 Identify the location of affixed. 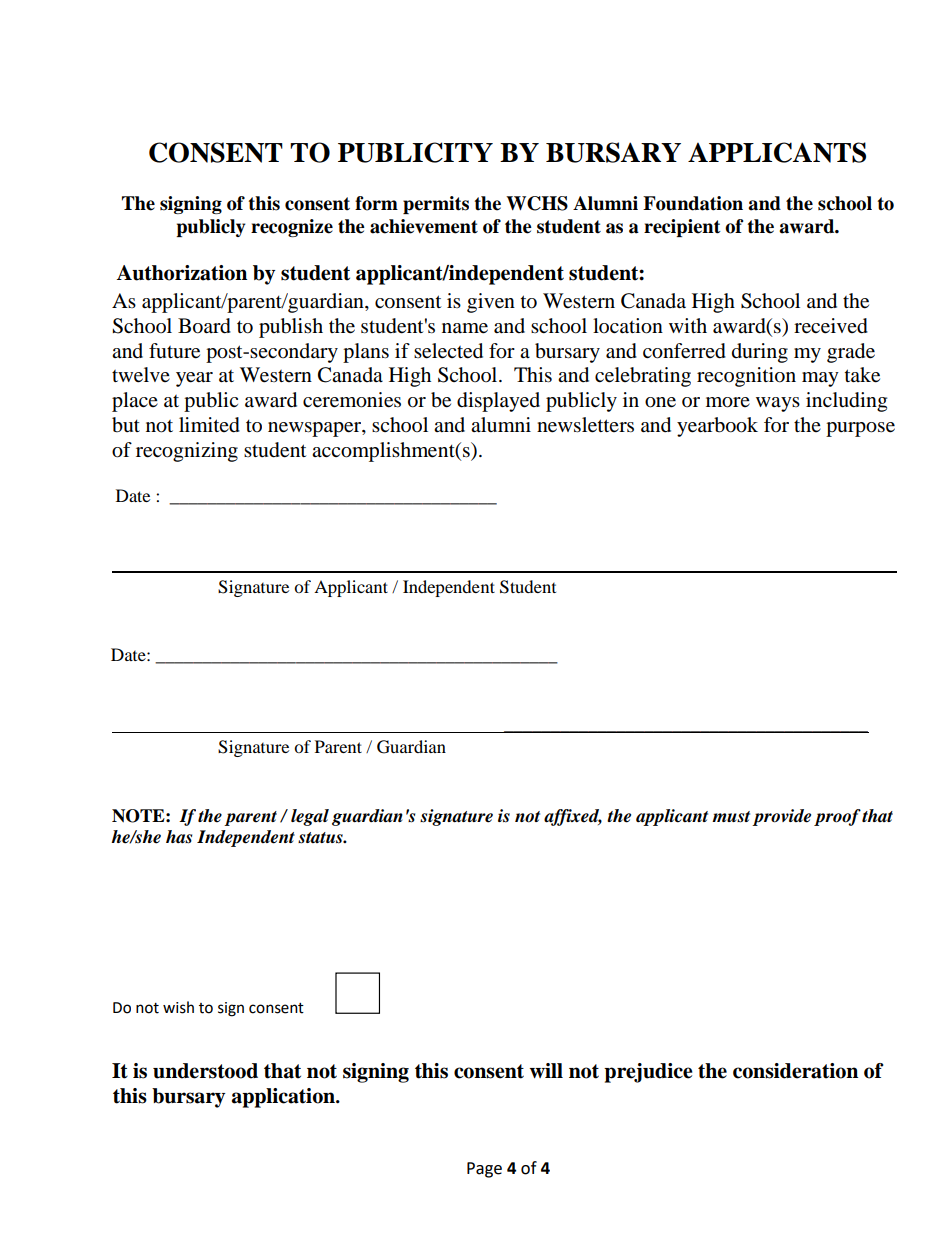
(573, 817).
